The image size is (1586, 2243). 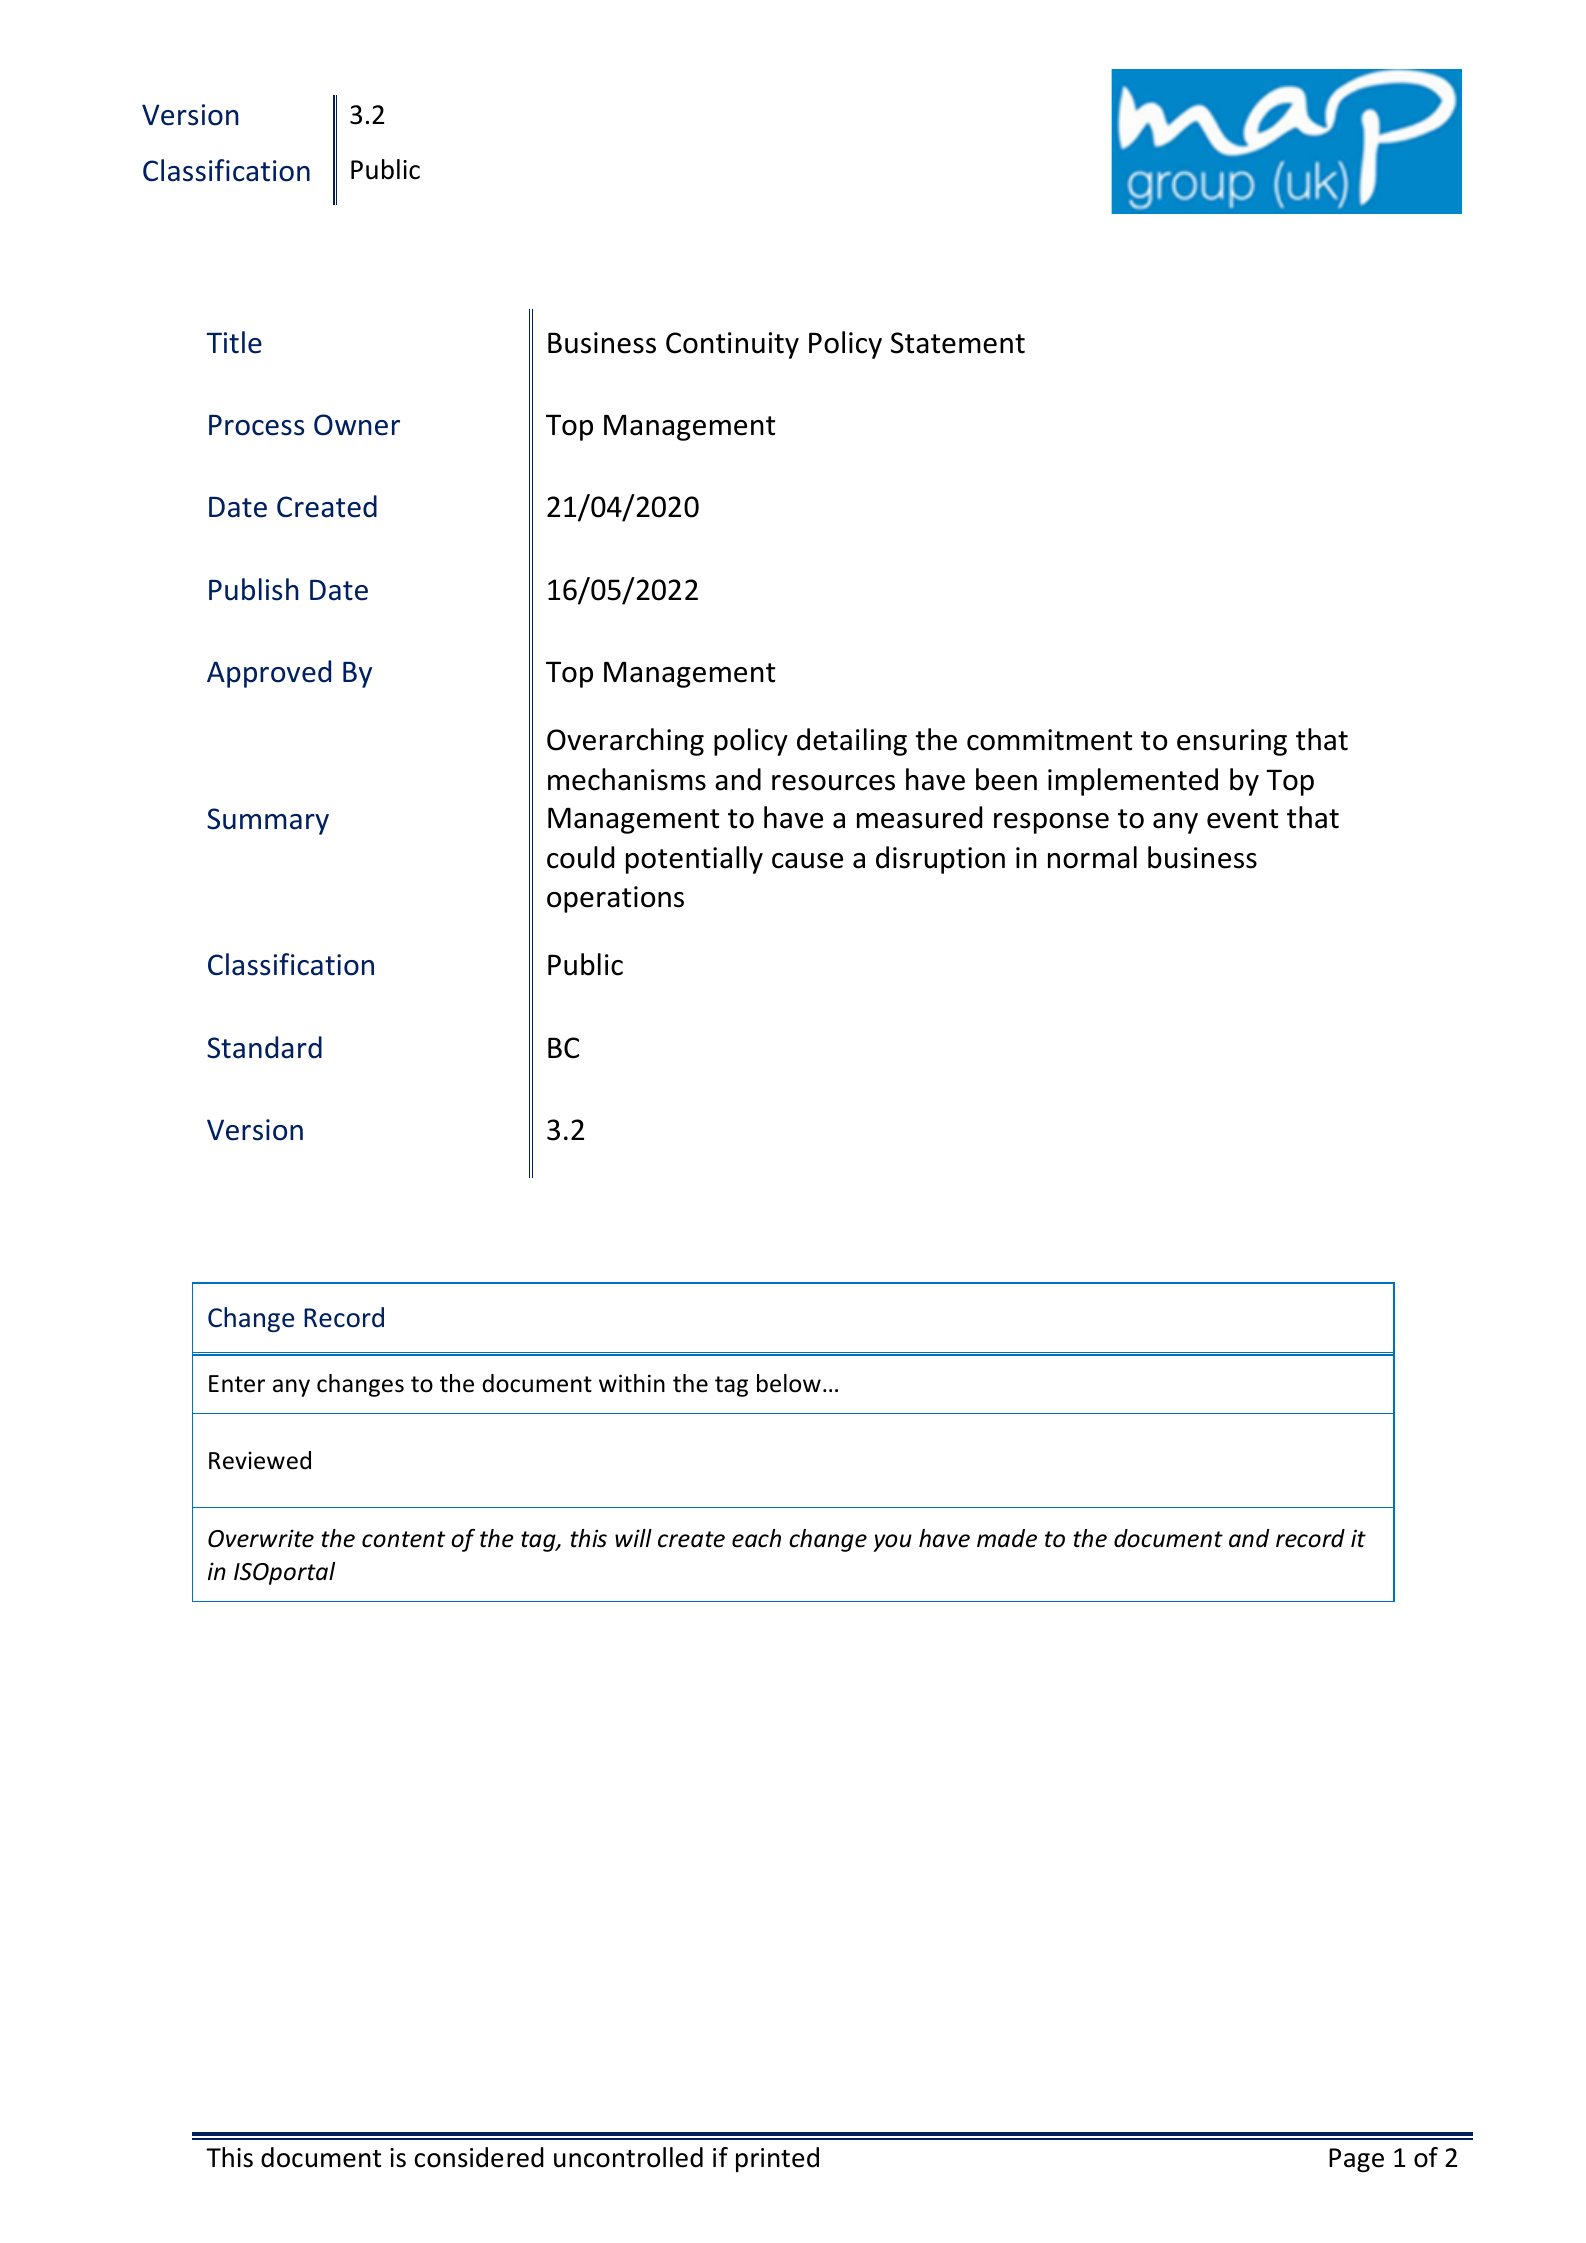 I want to click on printed, so click(x=777, y=2159).
